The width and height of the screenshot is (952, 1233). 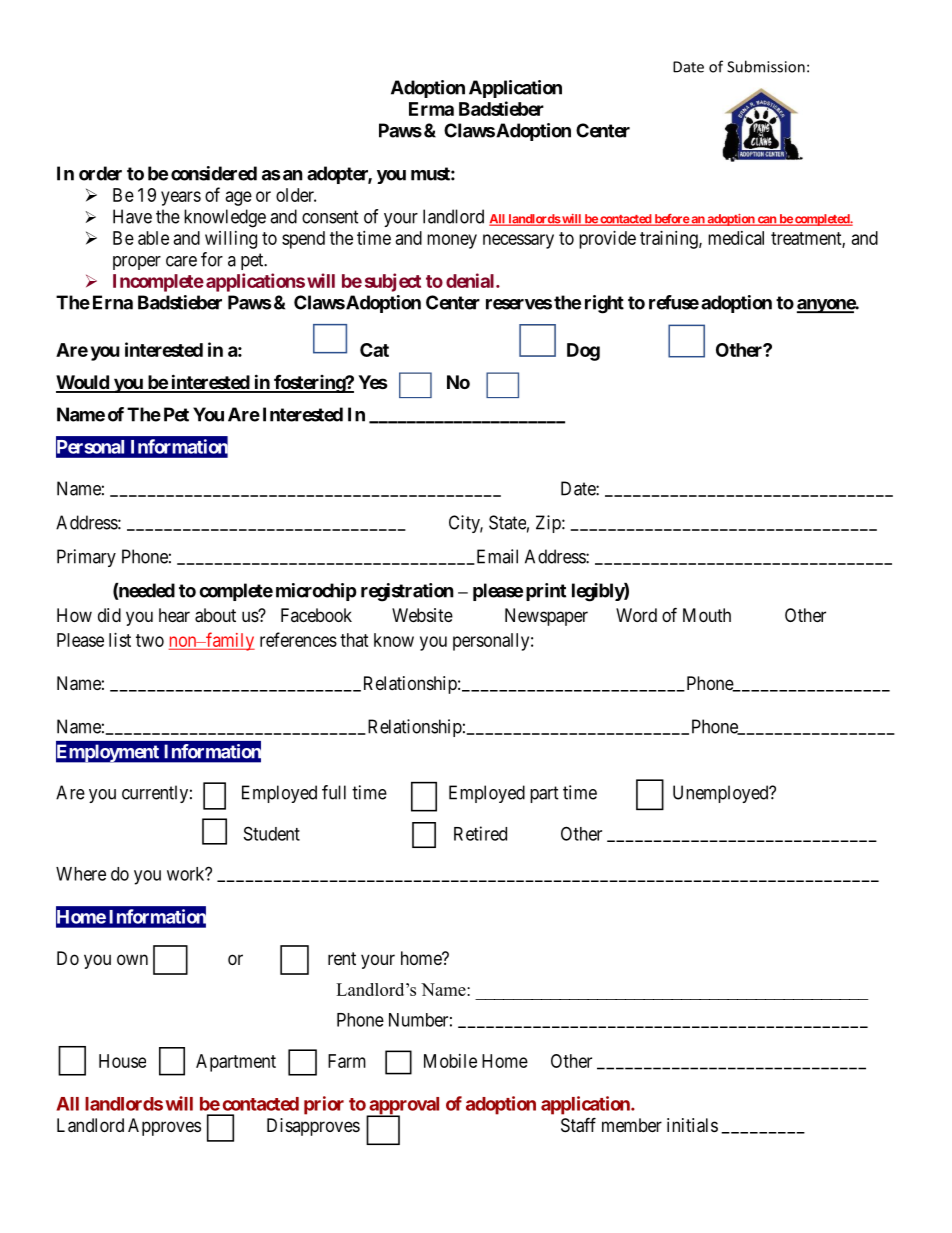 What do you see at coordinates (174, 615) in the screenshot?
I see `hear` at bounding box center [174, 615].
